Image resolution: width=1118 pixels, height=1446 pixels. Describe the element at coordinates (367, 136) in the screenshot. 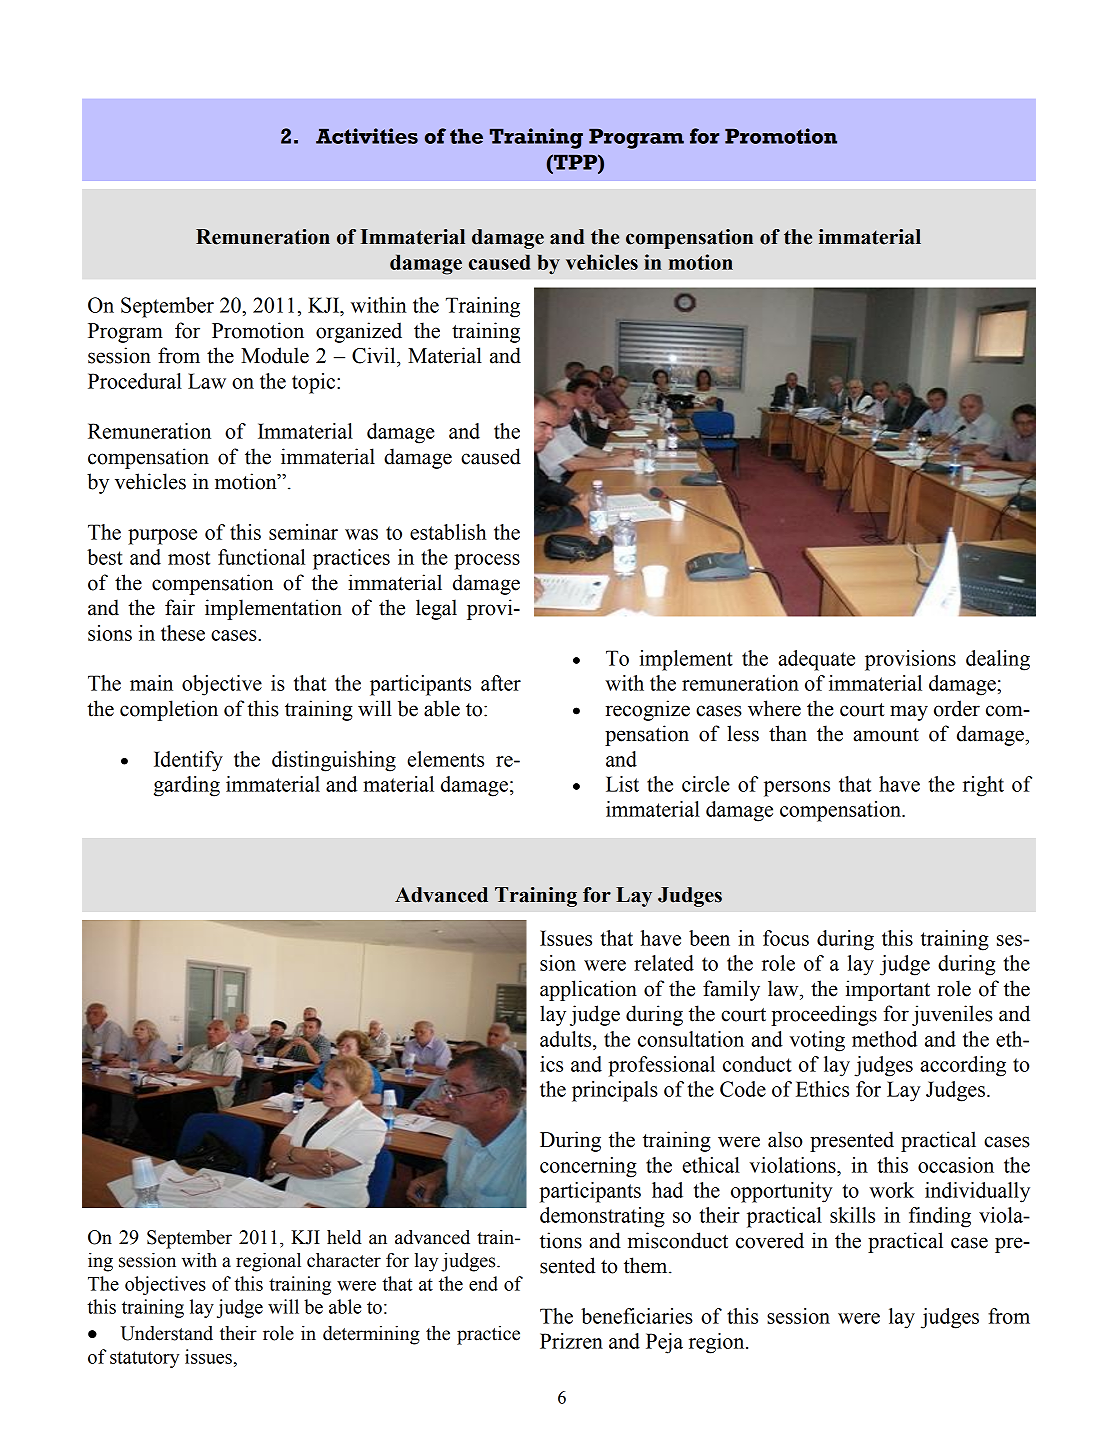

I see `Activities` at that location.
